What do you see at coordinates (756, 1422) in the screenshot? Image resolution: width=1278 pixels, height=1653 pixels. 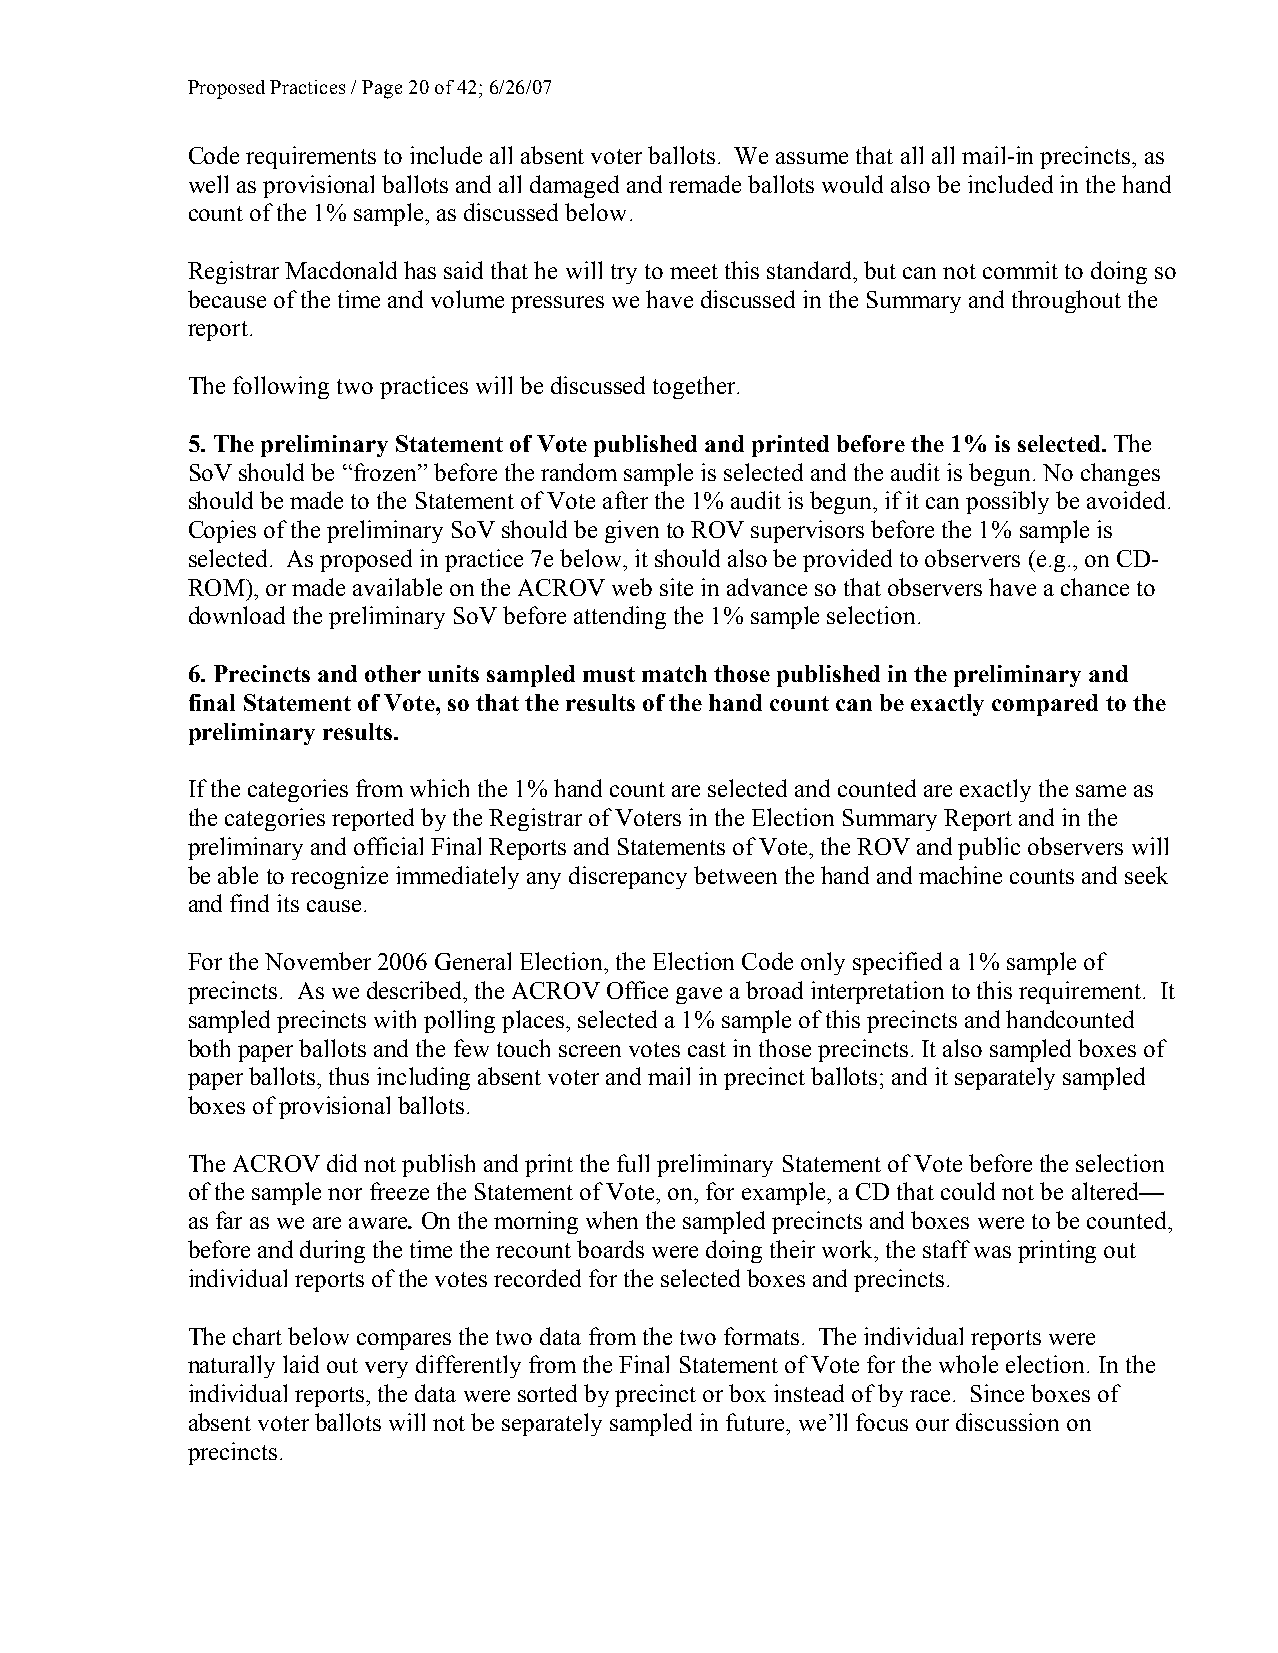 I see `future` at bounding box center [756, 1422].
